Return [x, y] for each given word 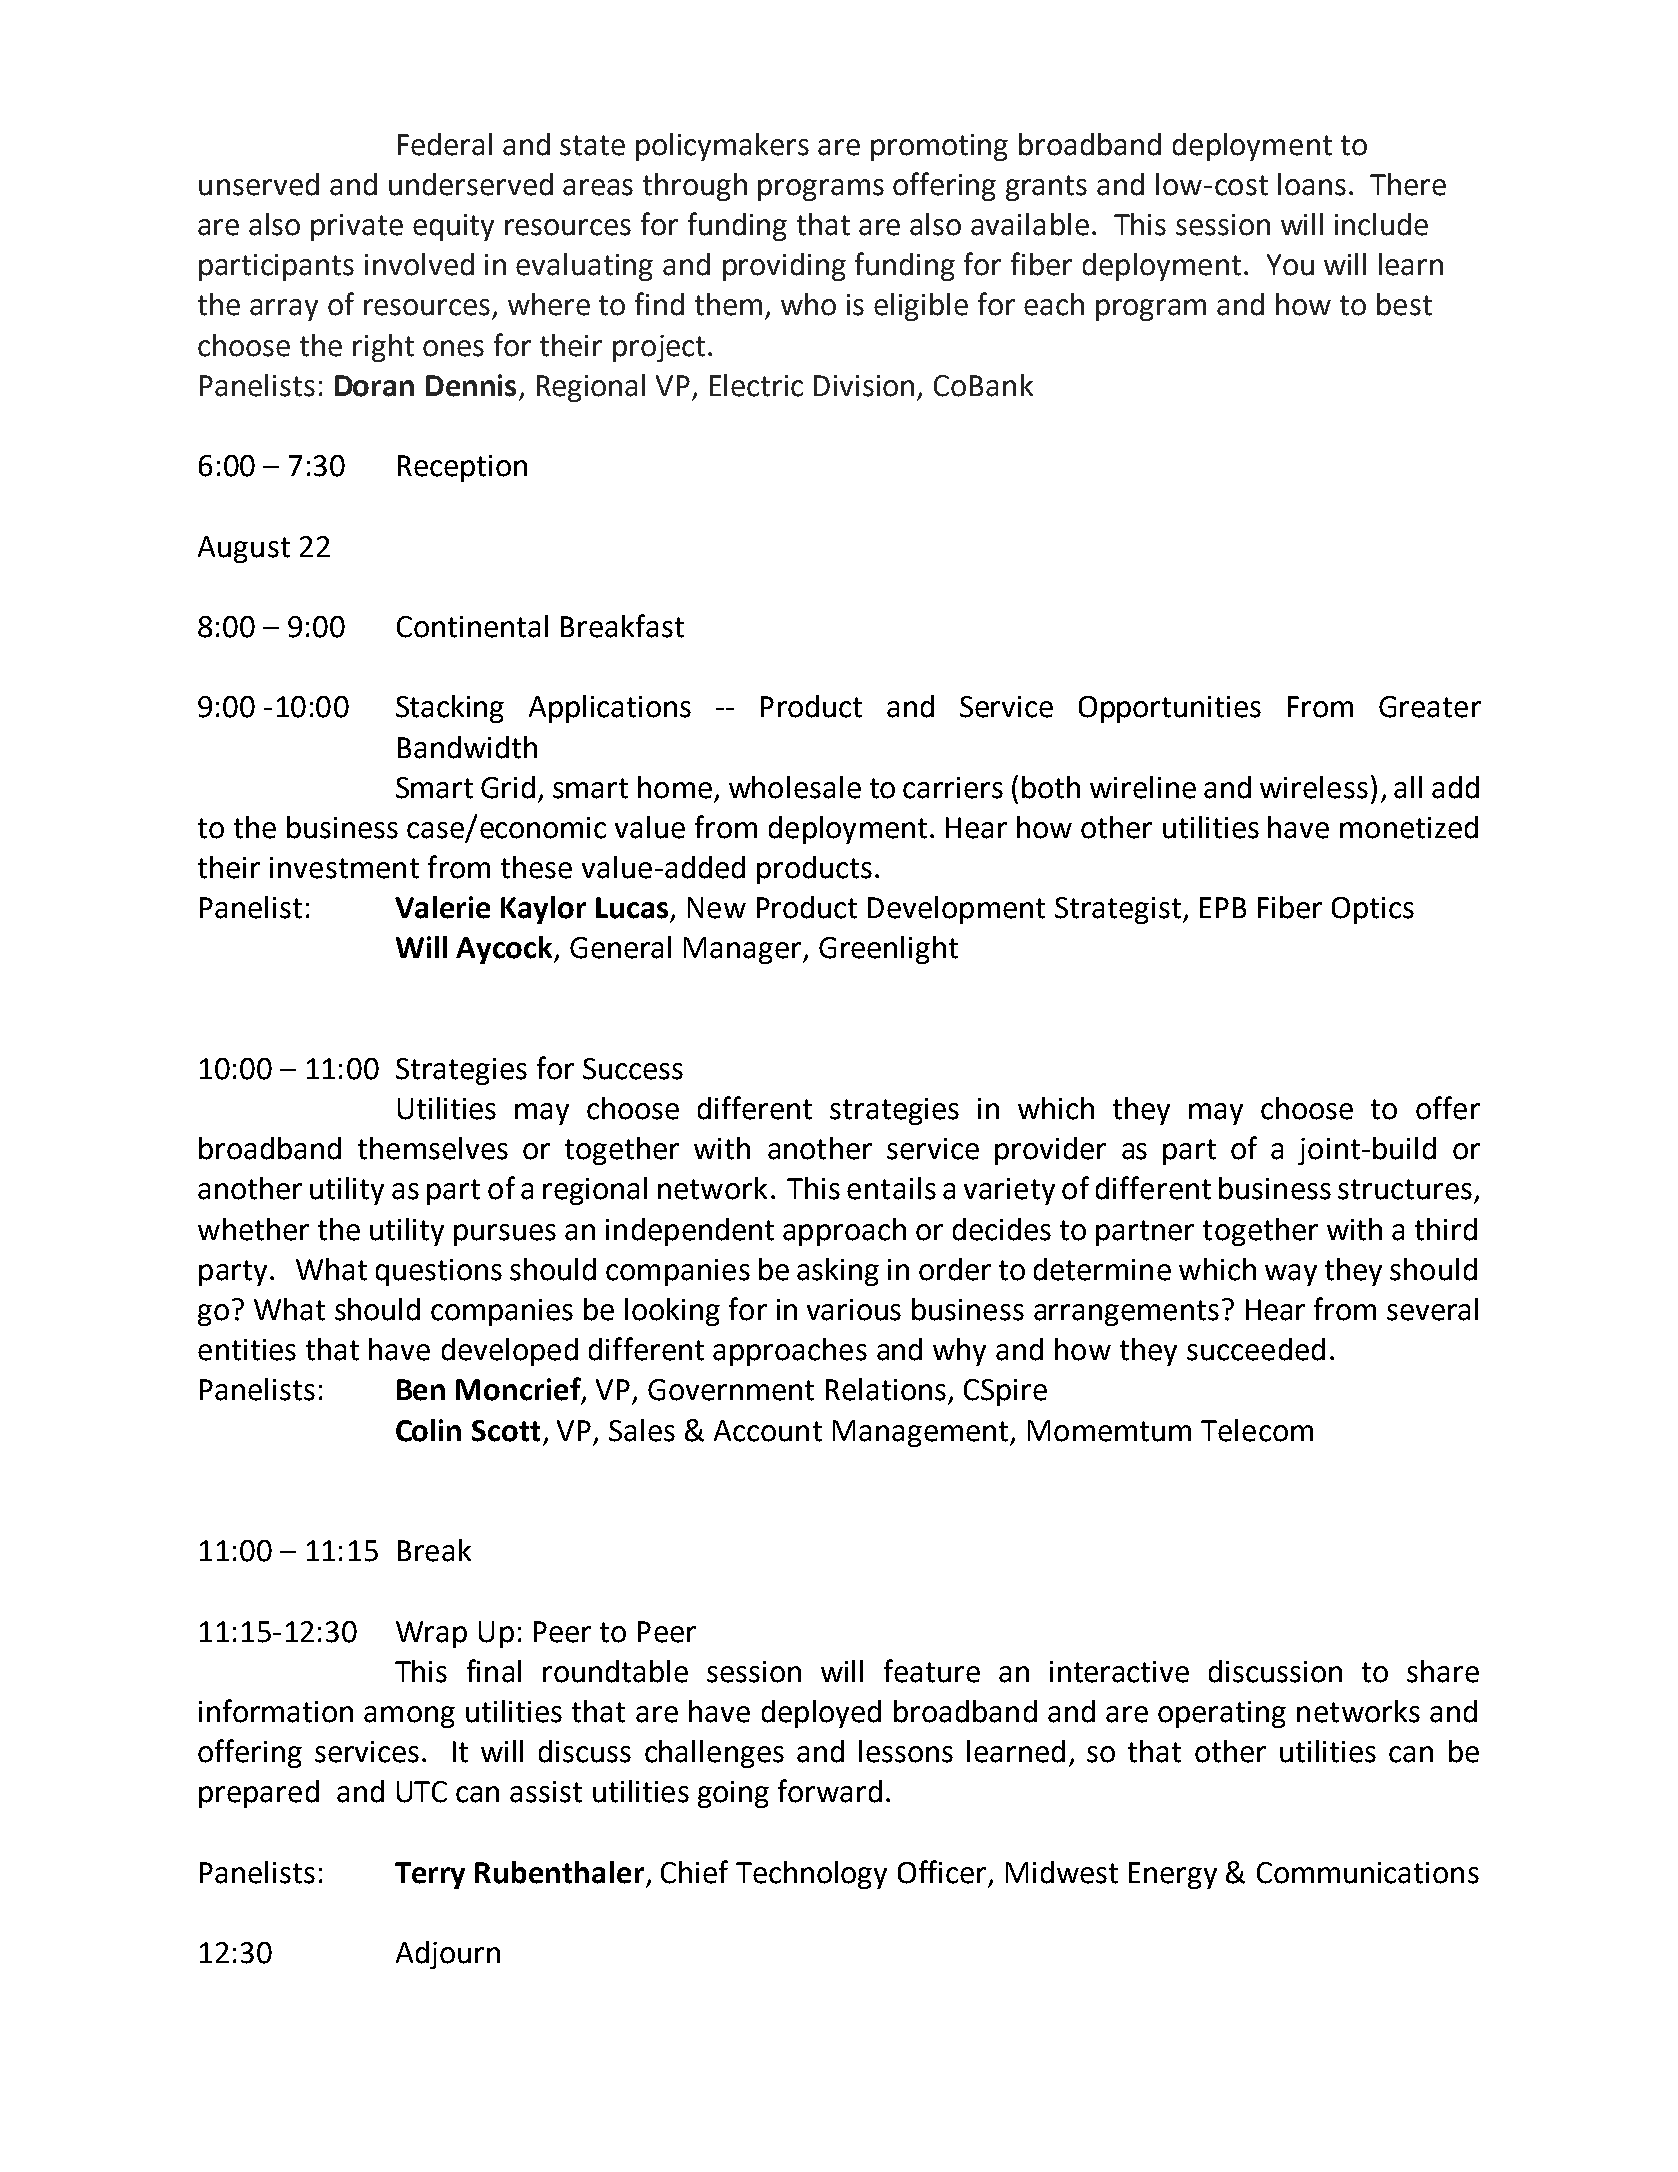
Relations [886, 1389]
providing [784, 267]
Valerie [442, 907]
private [357, 227]
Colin [428, 1430]
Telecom [1257, 1430]
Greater [1430, 707]
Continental [472, 626]
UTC [422, 1792]
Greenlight [888, 950]
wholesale [795, 787]
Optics [1373, 910]
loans [1312, 184]
